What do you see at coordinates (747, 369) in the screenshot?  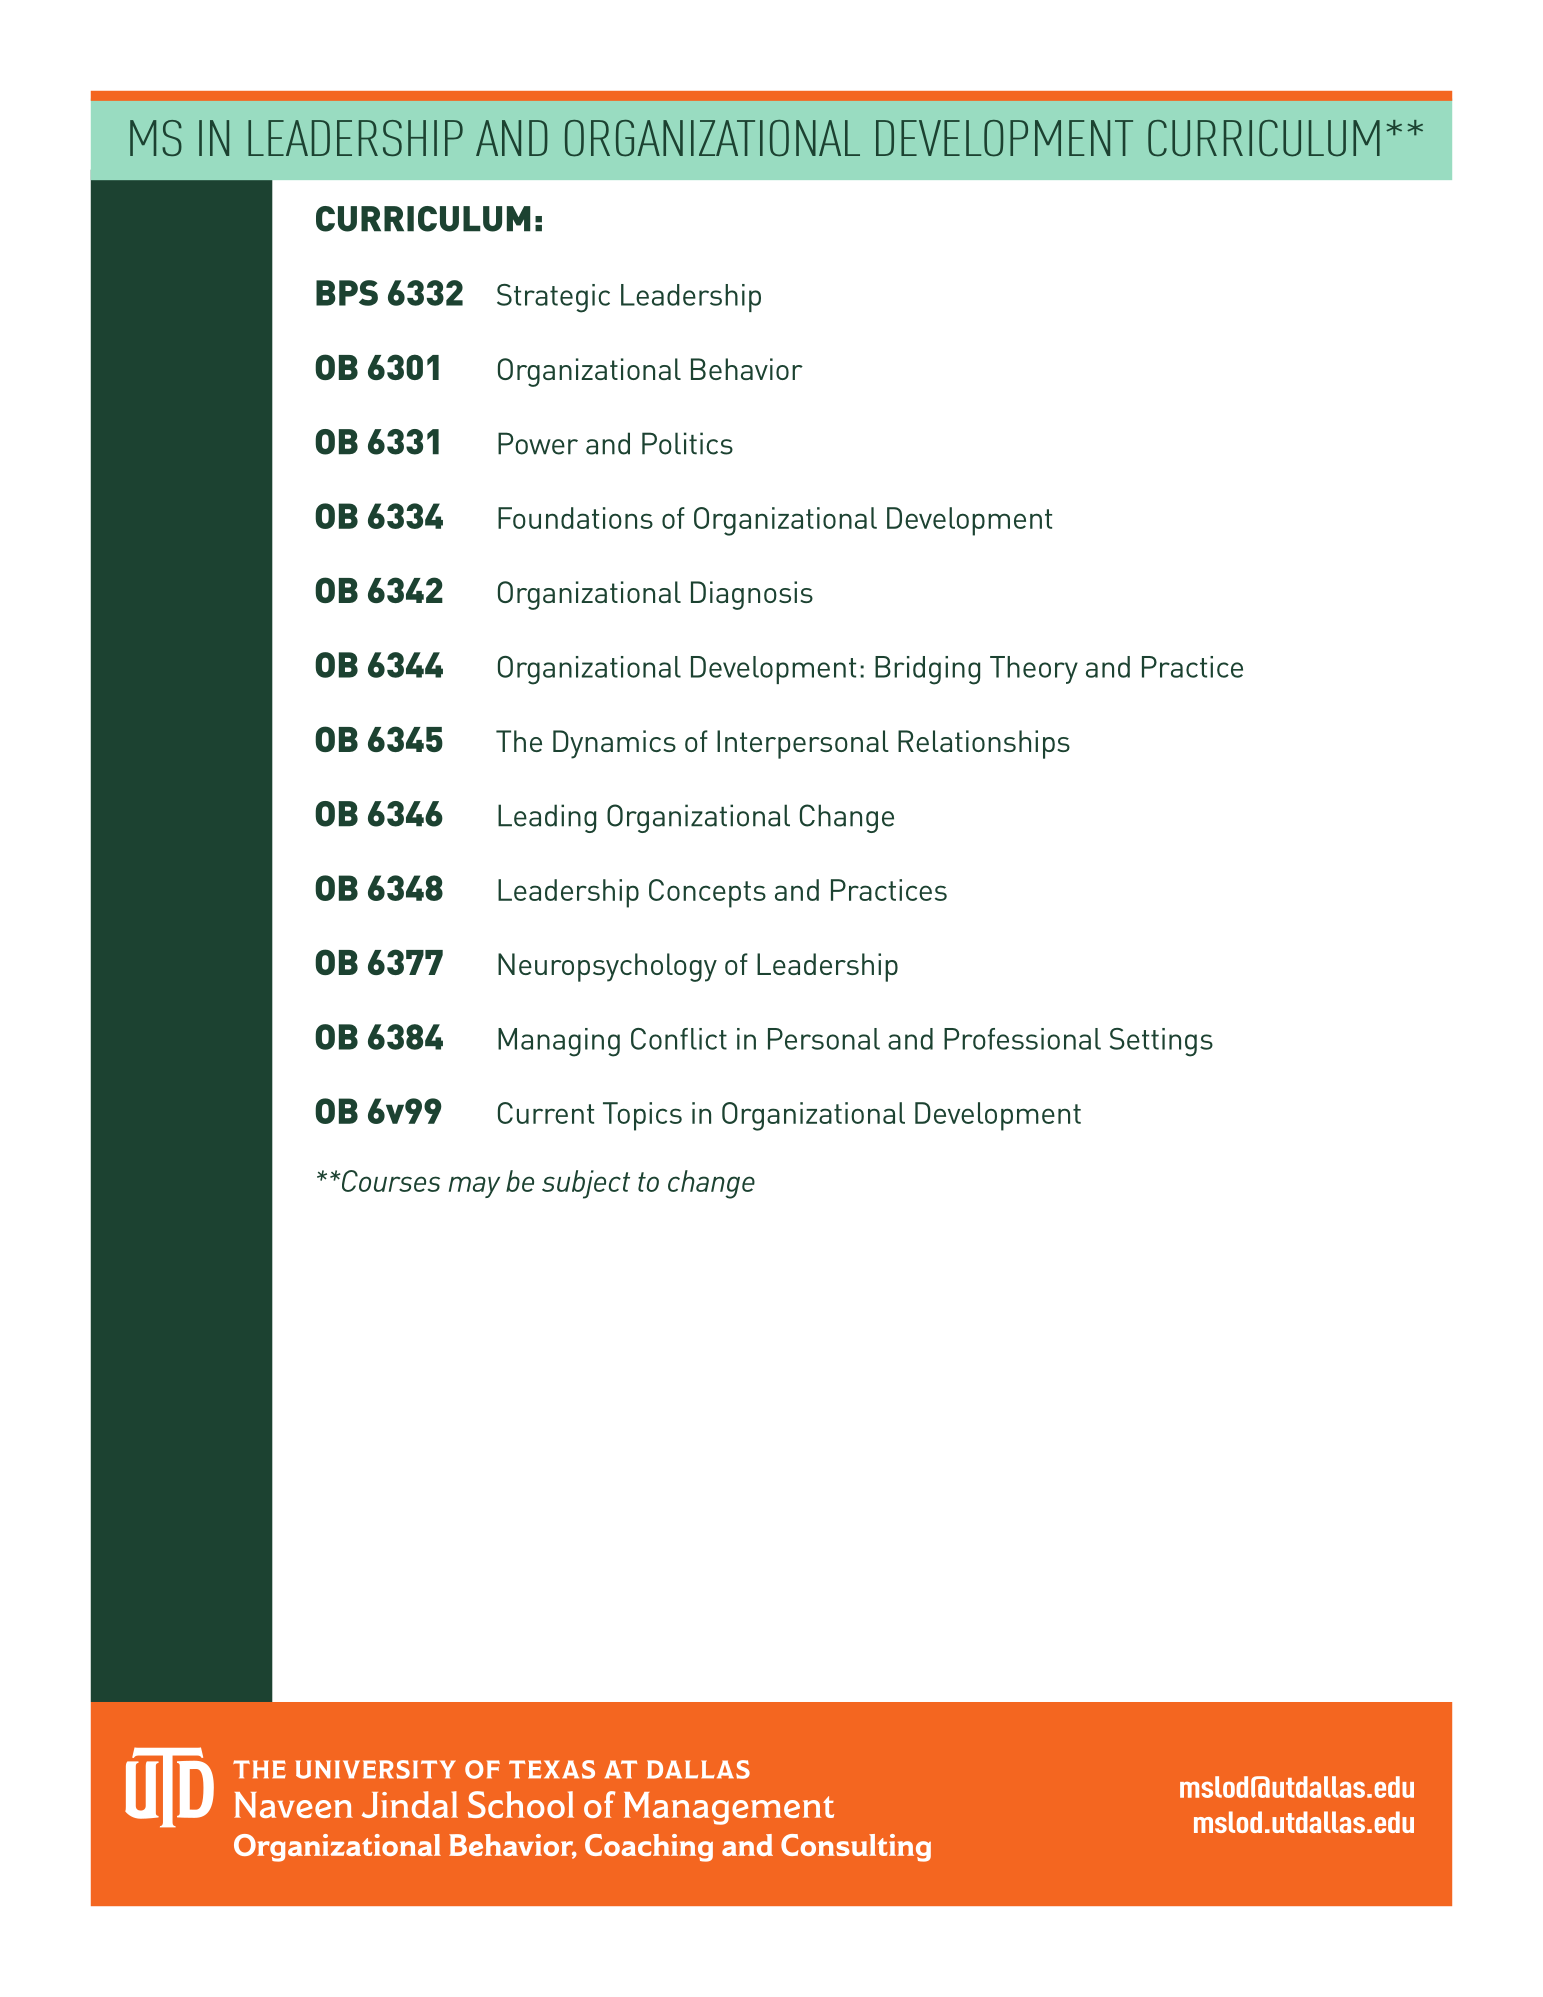 I see `Behavior` at bounding box center [747, 369].
